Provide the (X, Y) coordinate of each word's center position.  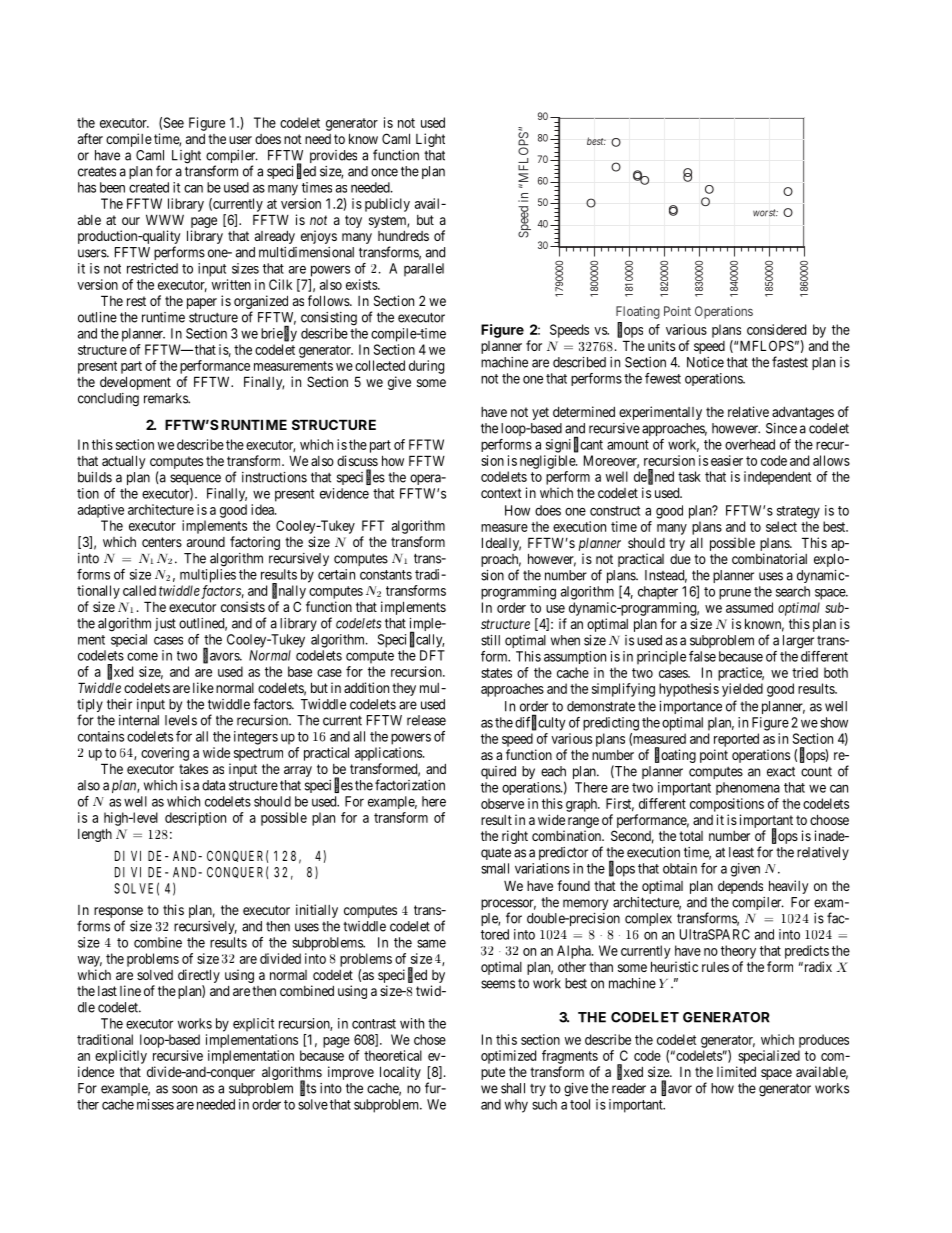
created (149, 187)
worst (765, 213)
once (384, 172)
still (490, 640)
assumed (749, 607)
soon (184, 1089)
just (165, 624)
